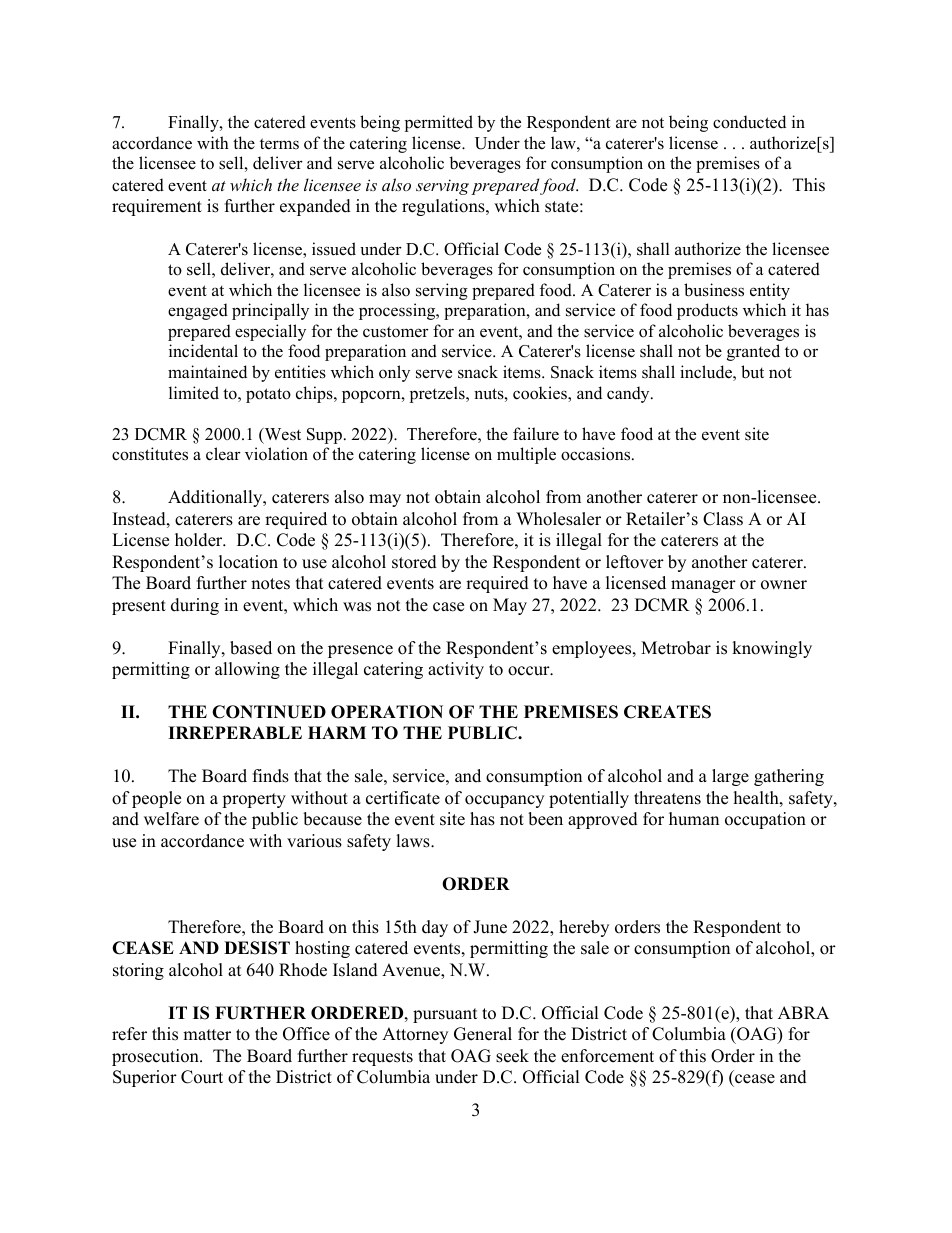 The image size is (952, 1233). I want to click on allowing, so click(247, 670).
